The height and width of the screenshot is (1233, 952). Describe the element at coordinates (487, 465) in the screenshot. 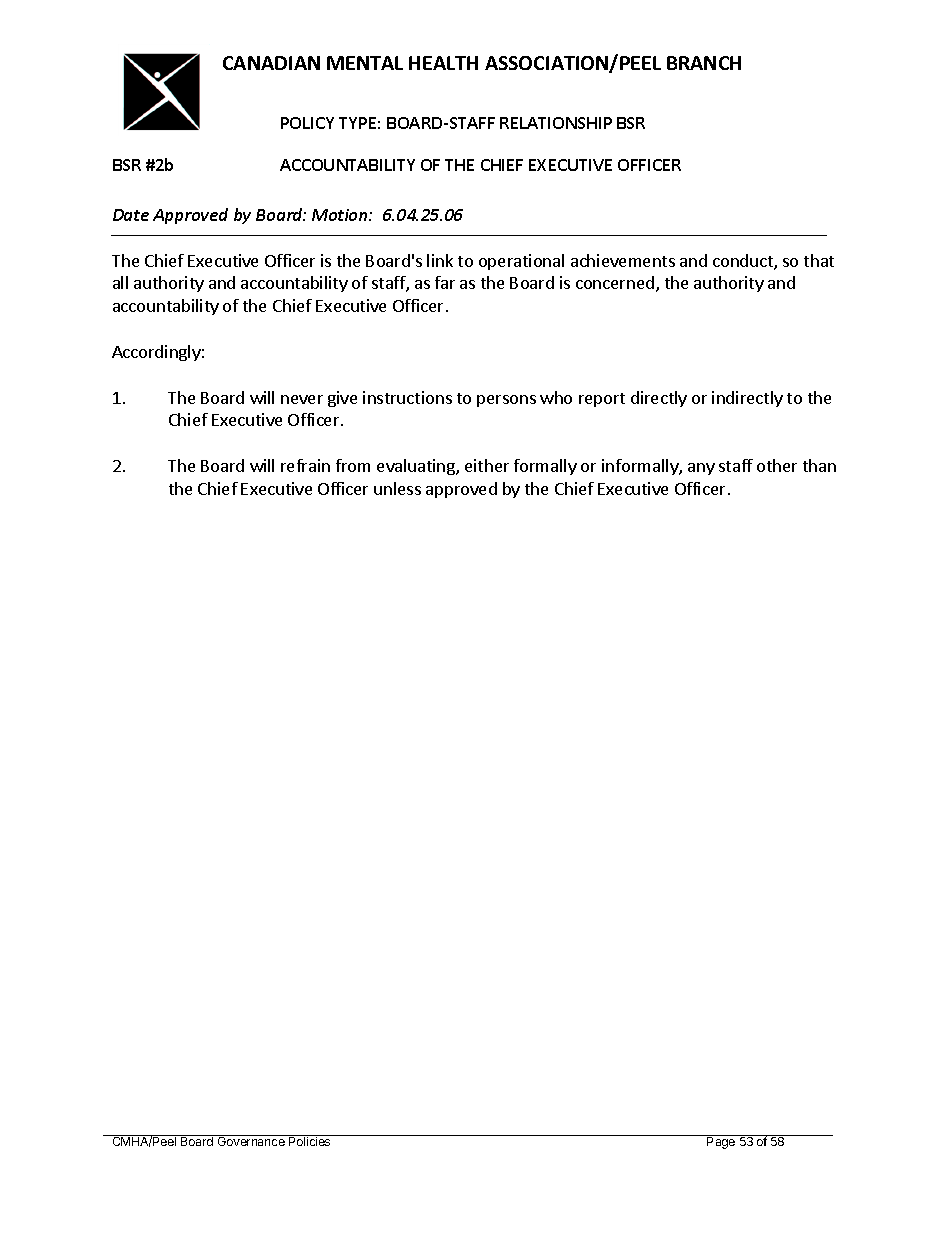

I see `either` at that location.
